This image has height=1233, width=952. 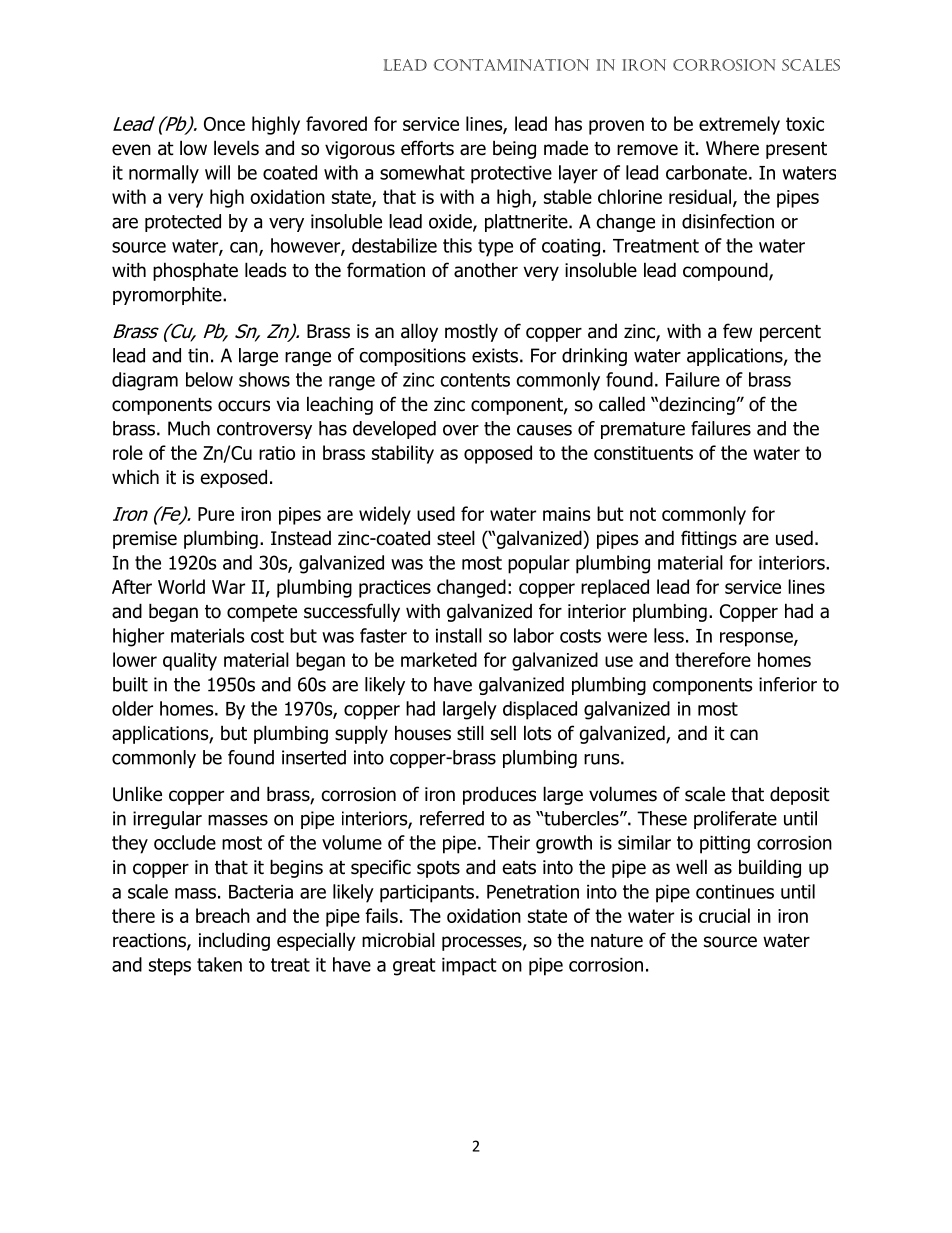 What do you see at coordinates (469, 967) in the image?
I see `impact` at bounding box center [469, 967].
